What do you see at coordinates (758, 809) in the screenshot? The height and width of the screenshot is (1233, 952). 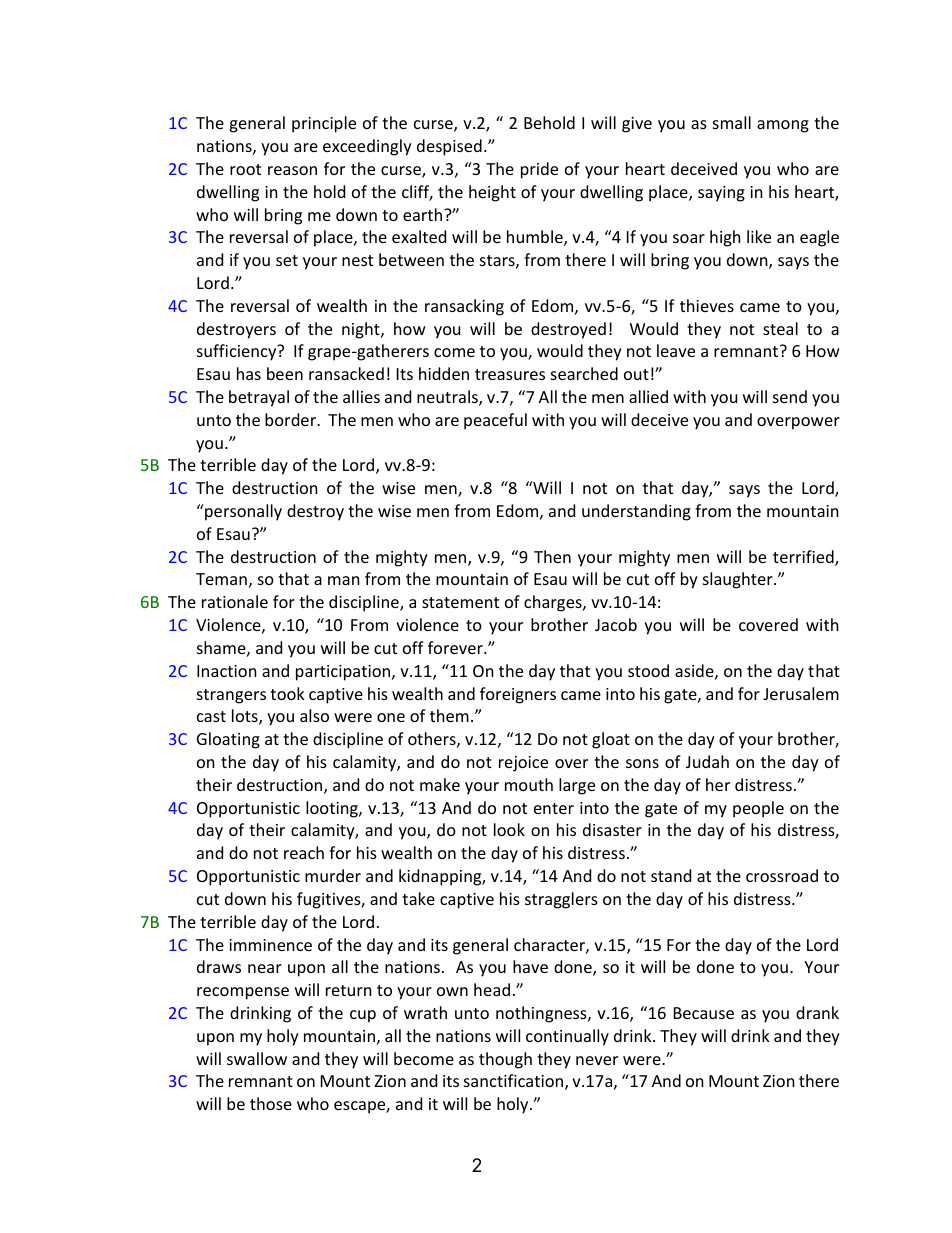 I see `people` at bounding box center [758, 809].
